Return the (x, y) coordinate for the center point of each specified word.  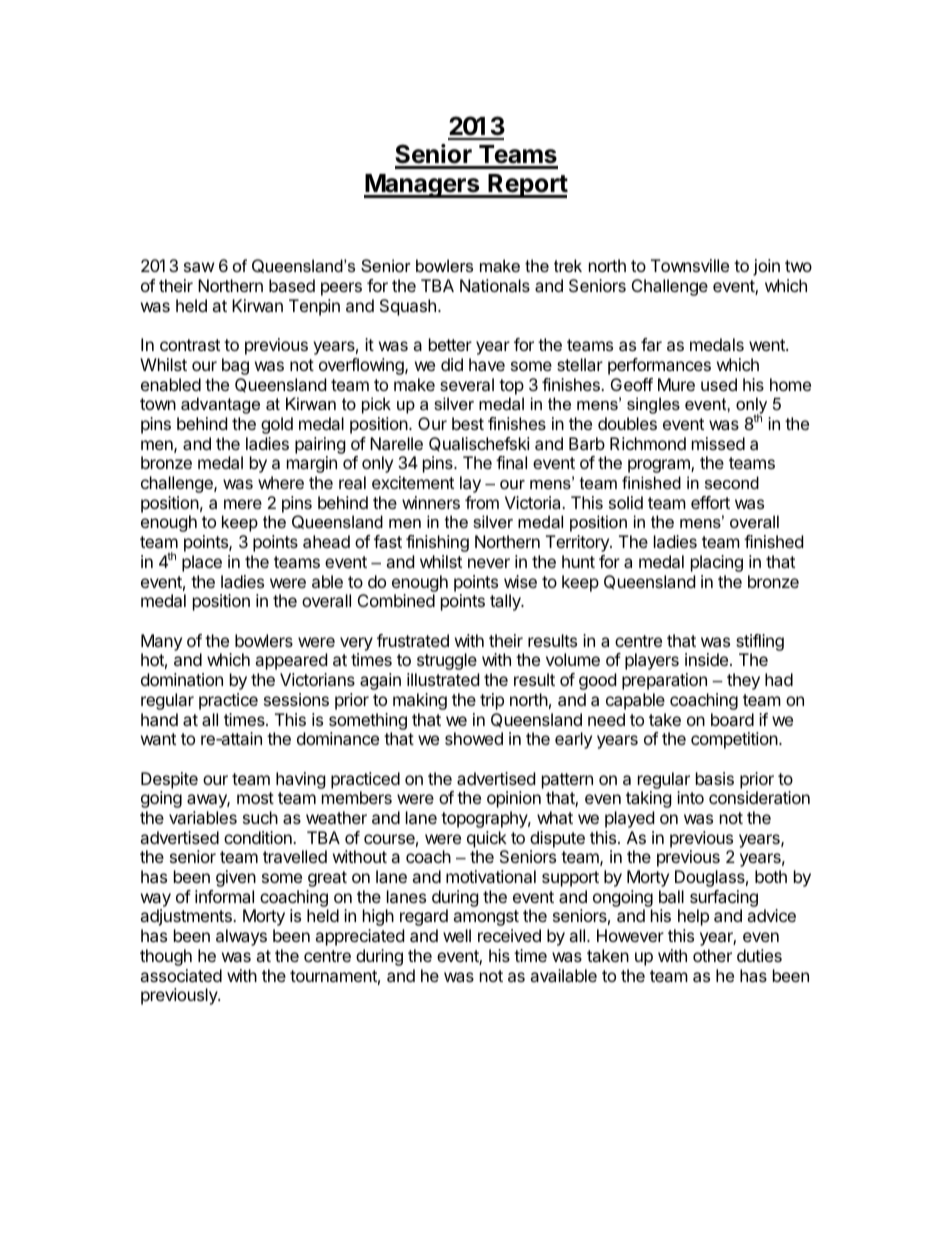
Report (527, 186)
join (766, 267)
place (202, 563)
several (467, 384)
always (241, 937)
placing (717, 563)
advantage (220, 405)
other (712, 955)
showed (474, 738)
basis (715, 778)
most (255, 798)
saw (199, 267)
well (457, 935)
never (489, 563)
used (719, 384)
